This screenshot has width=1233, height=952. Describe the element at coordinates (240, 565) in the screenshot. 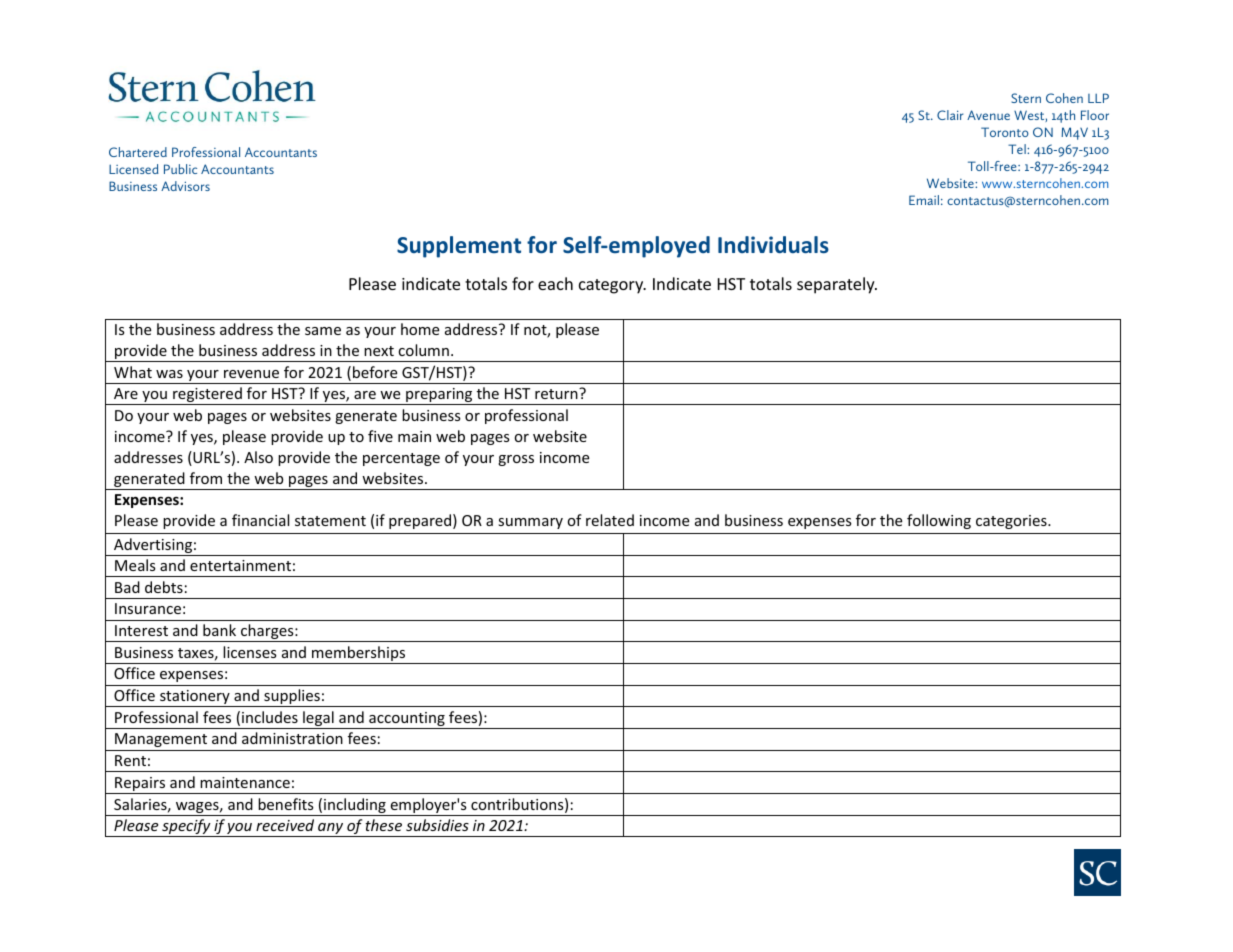

I see `entertainment` at that location.
